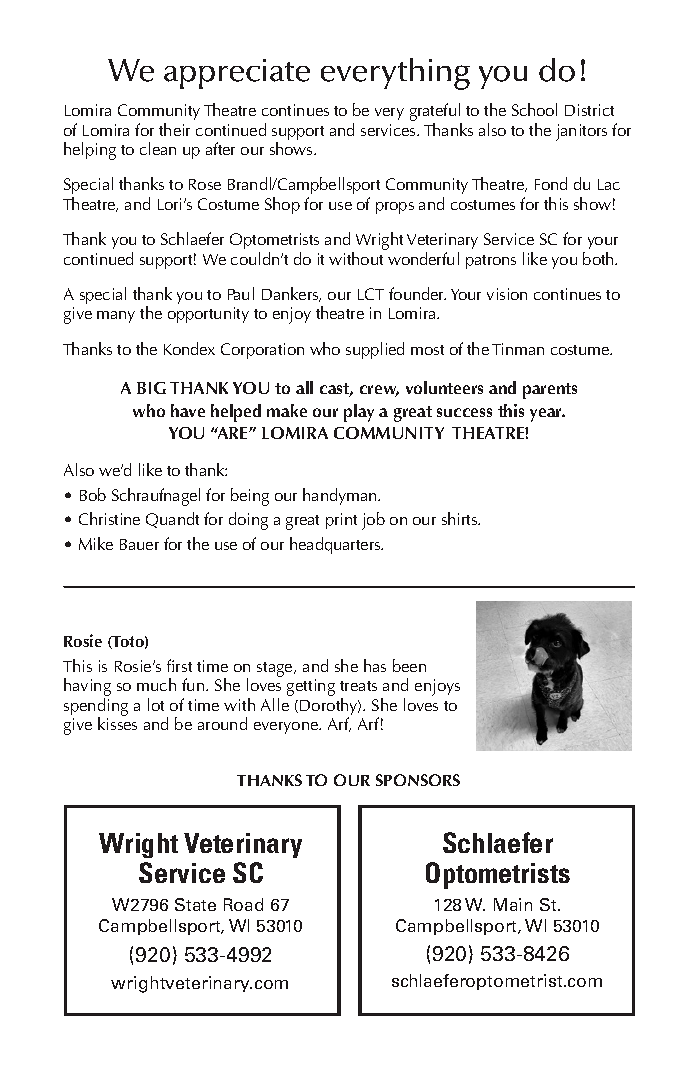  I want to click on first, so click(179, 665).
